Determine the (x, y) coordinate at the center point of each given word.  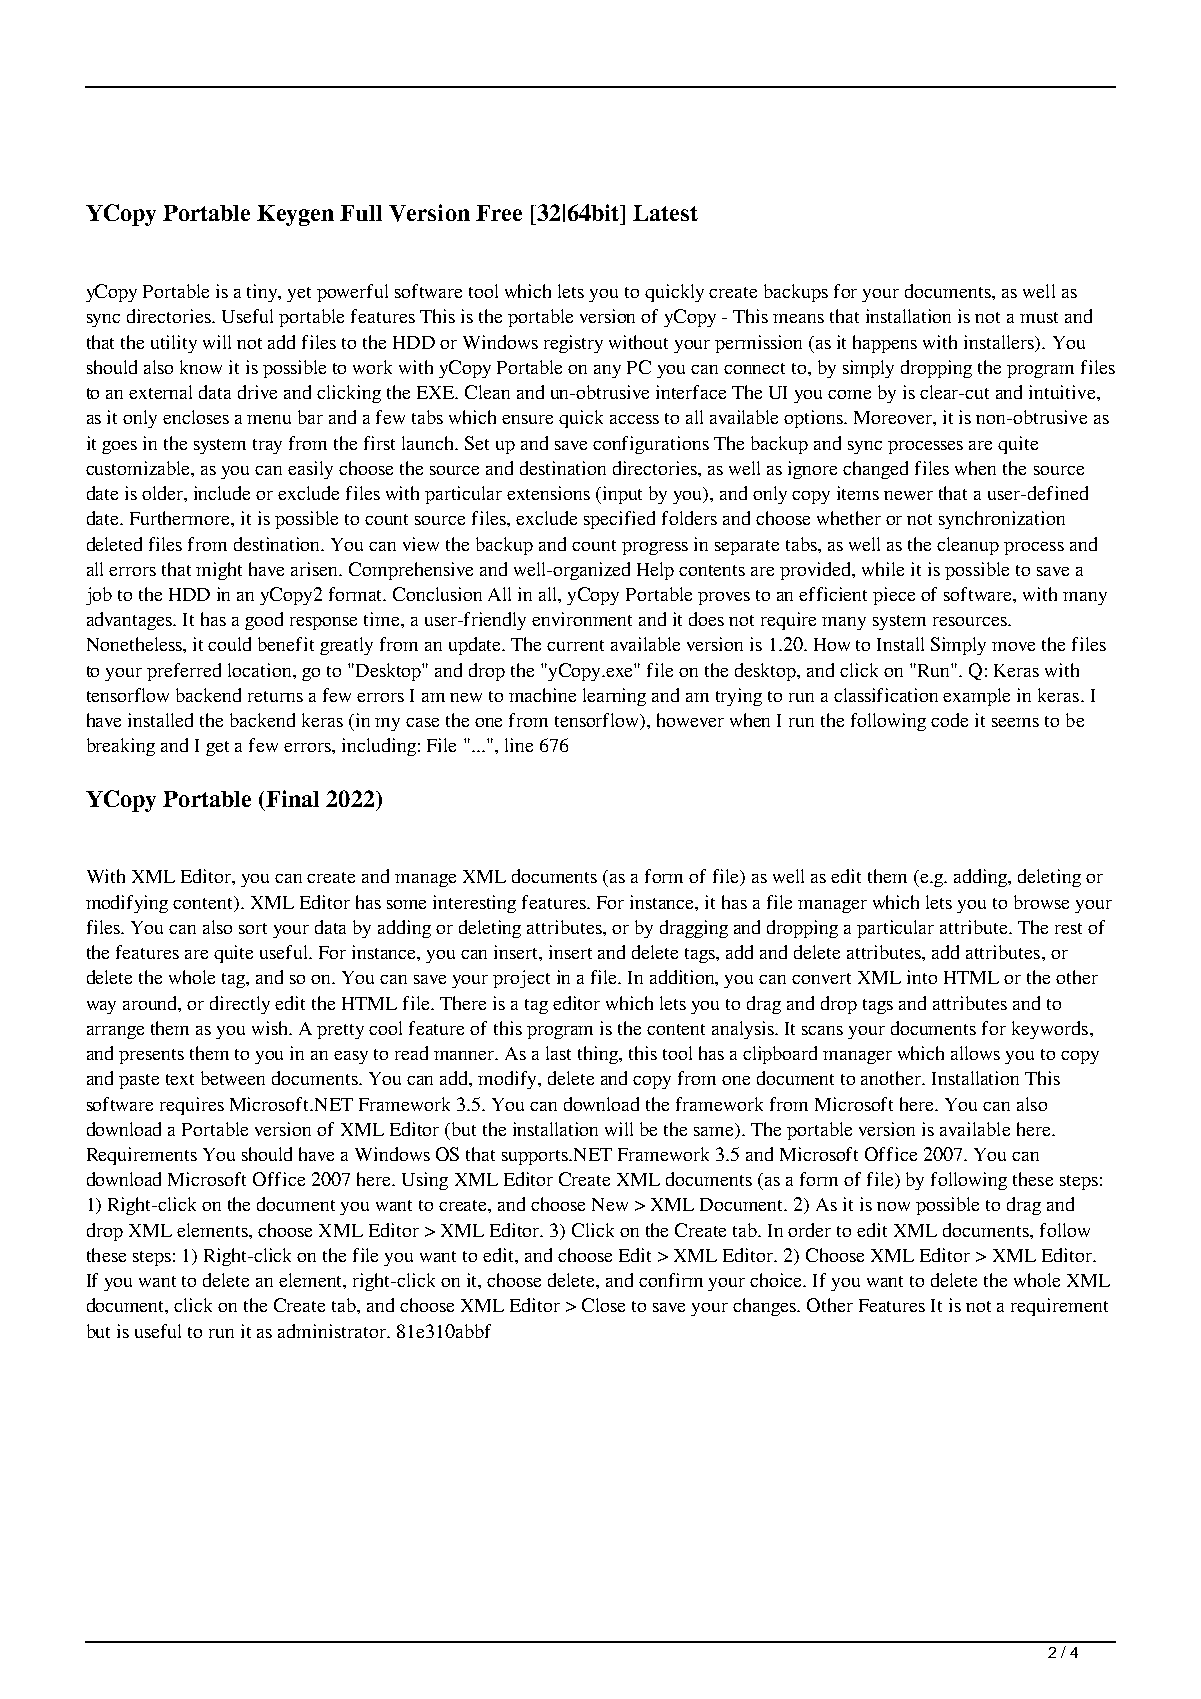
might (219, 571)
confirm (671, 1280)
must (1039, 317)
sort (253, 928)
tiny (264, 293)
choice (777, 1280)
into (922, 977)
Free (499, 213)
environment (582, 619)
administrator (333, 1331)
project (521, 979)
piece (894, 596)
